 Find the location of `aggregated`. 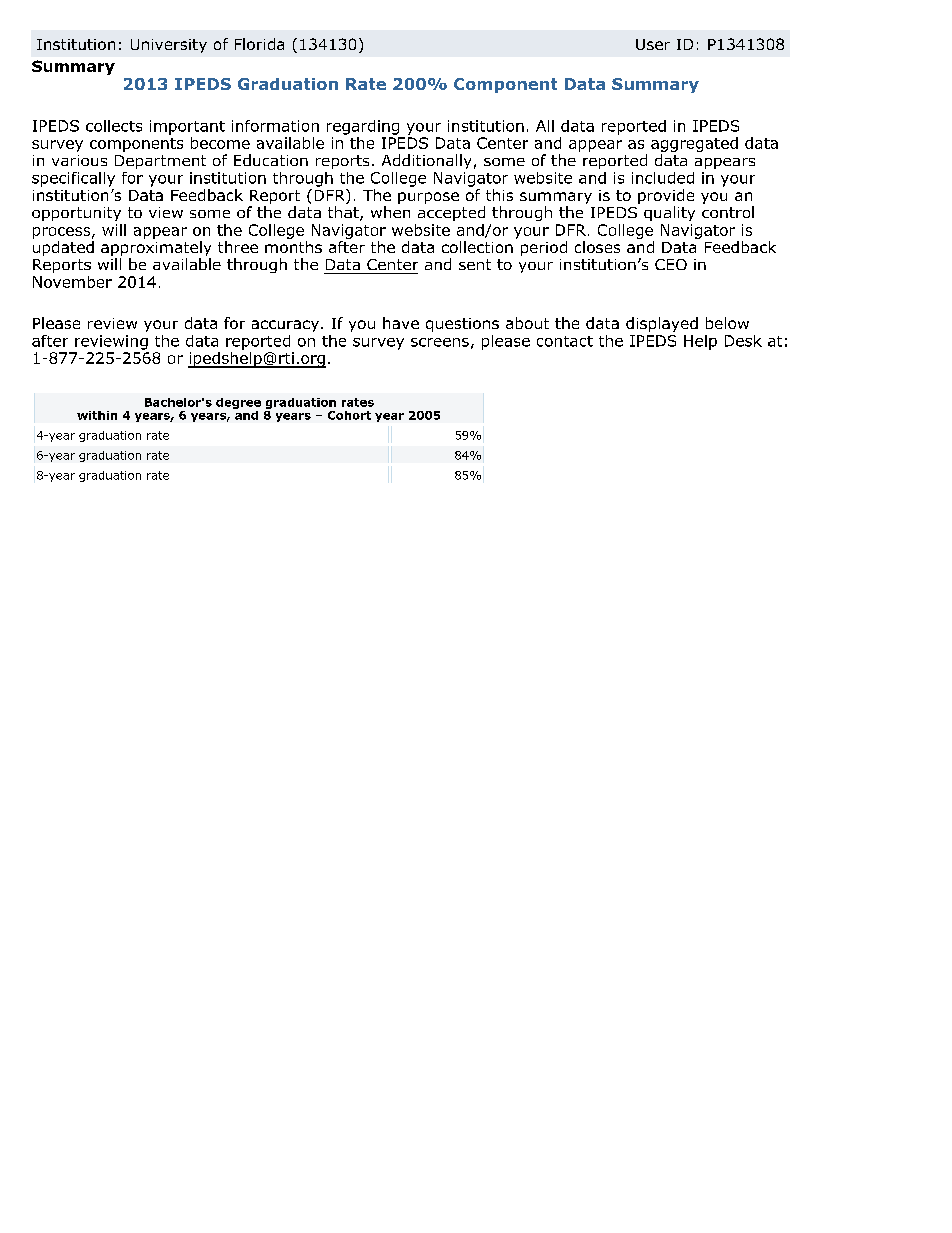

aggregated is located at coordinates (694, 146).
